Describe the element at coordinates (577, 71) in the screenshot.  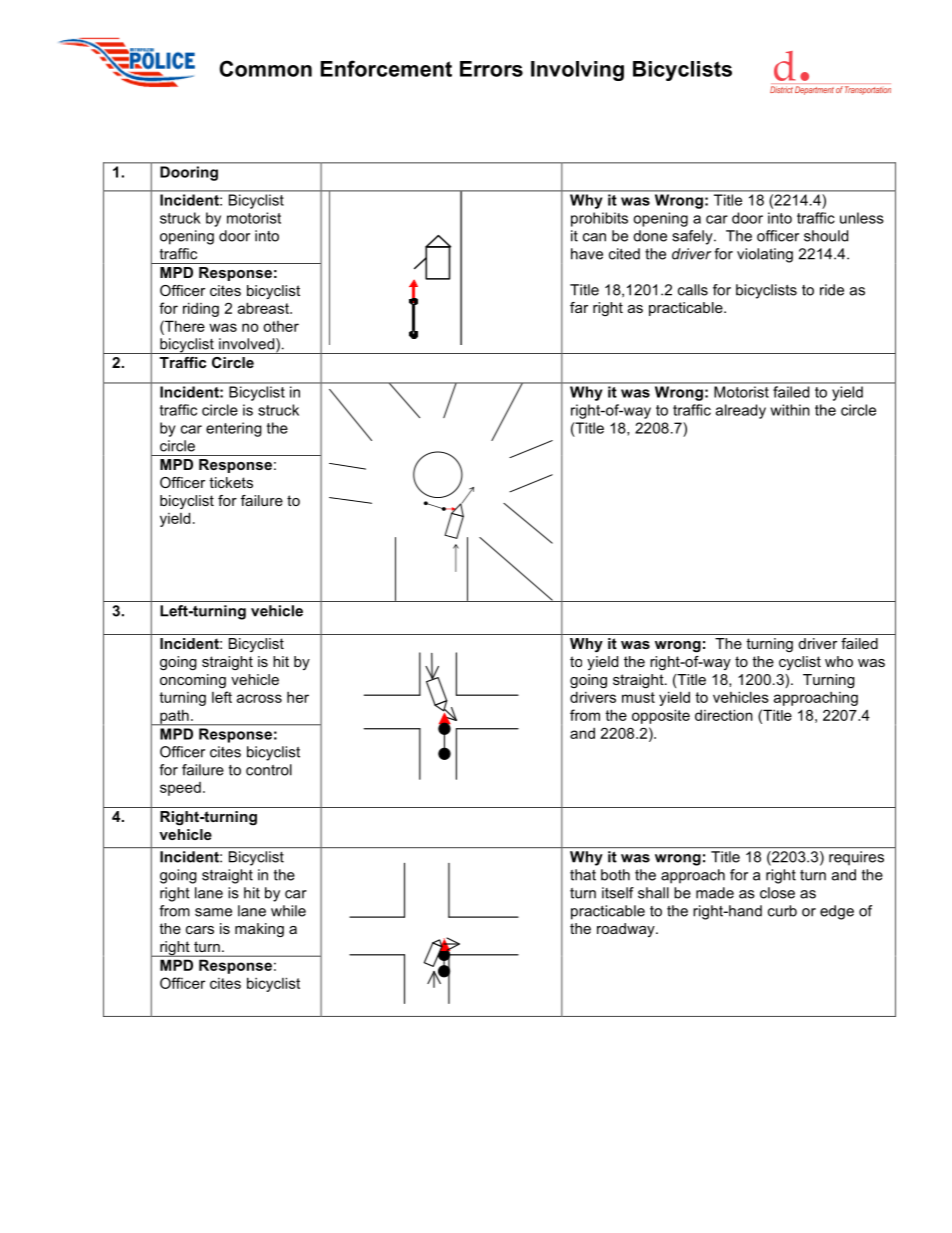
I see `Involving` at that location.
